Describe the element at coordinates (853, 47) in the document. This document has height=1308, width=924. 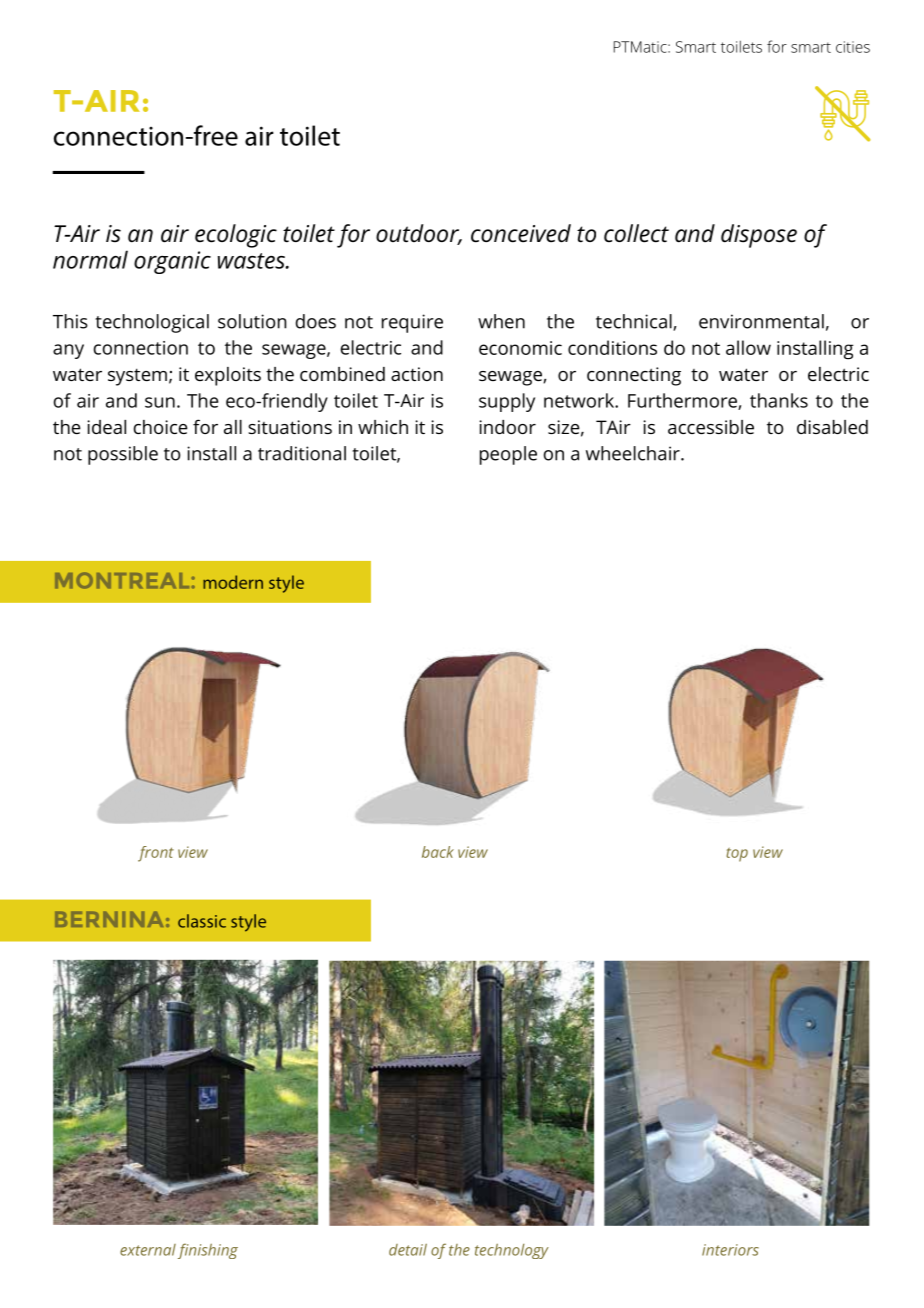
I see `cities` at that location.
